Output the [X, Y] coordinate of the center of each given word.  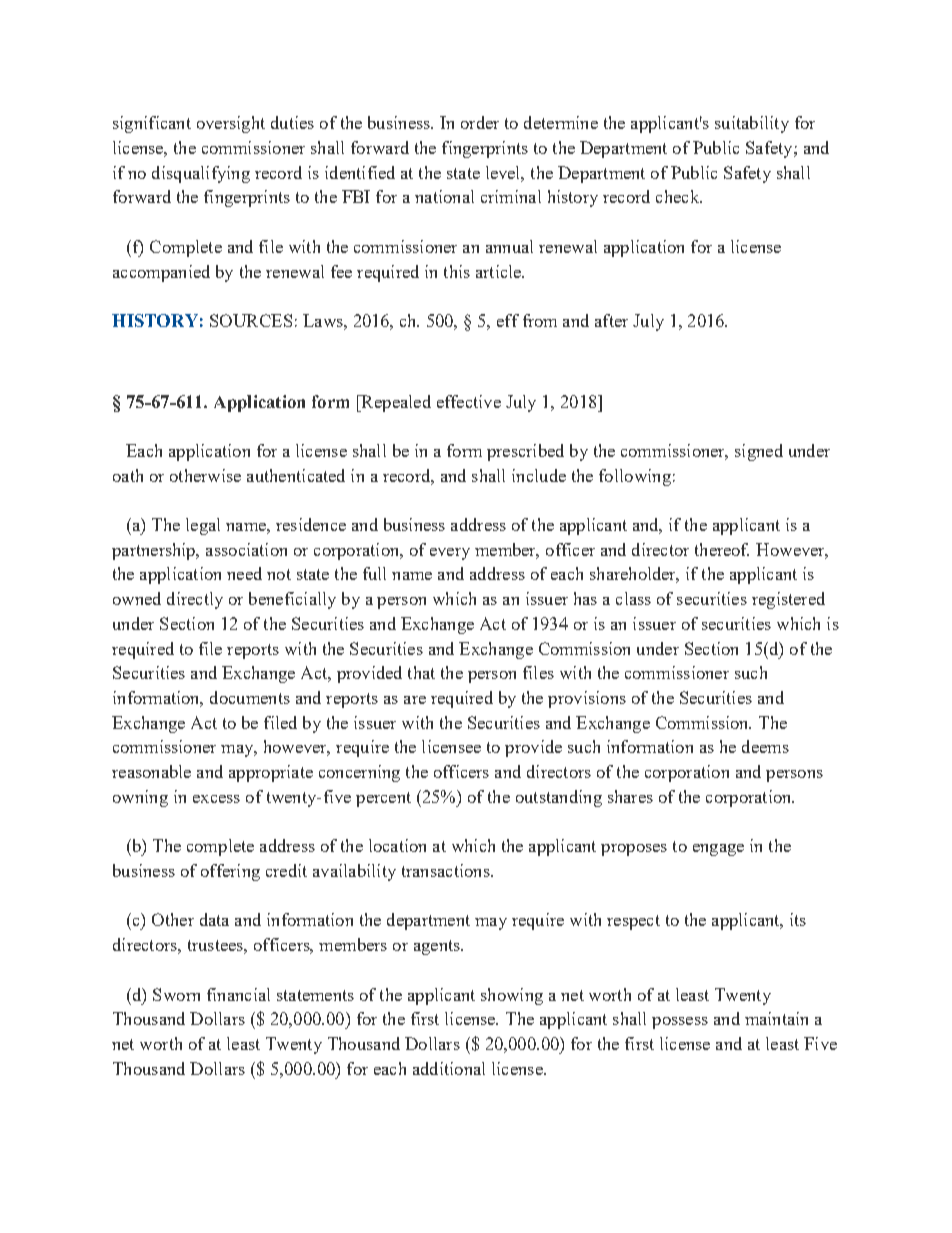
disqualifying [201, 174]
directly [195, 600]
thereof [722, 549]
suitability [752, 124]
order [480, 122]
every [450, 554]
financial [238, 994]
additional [449, 1068]
